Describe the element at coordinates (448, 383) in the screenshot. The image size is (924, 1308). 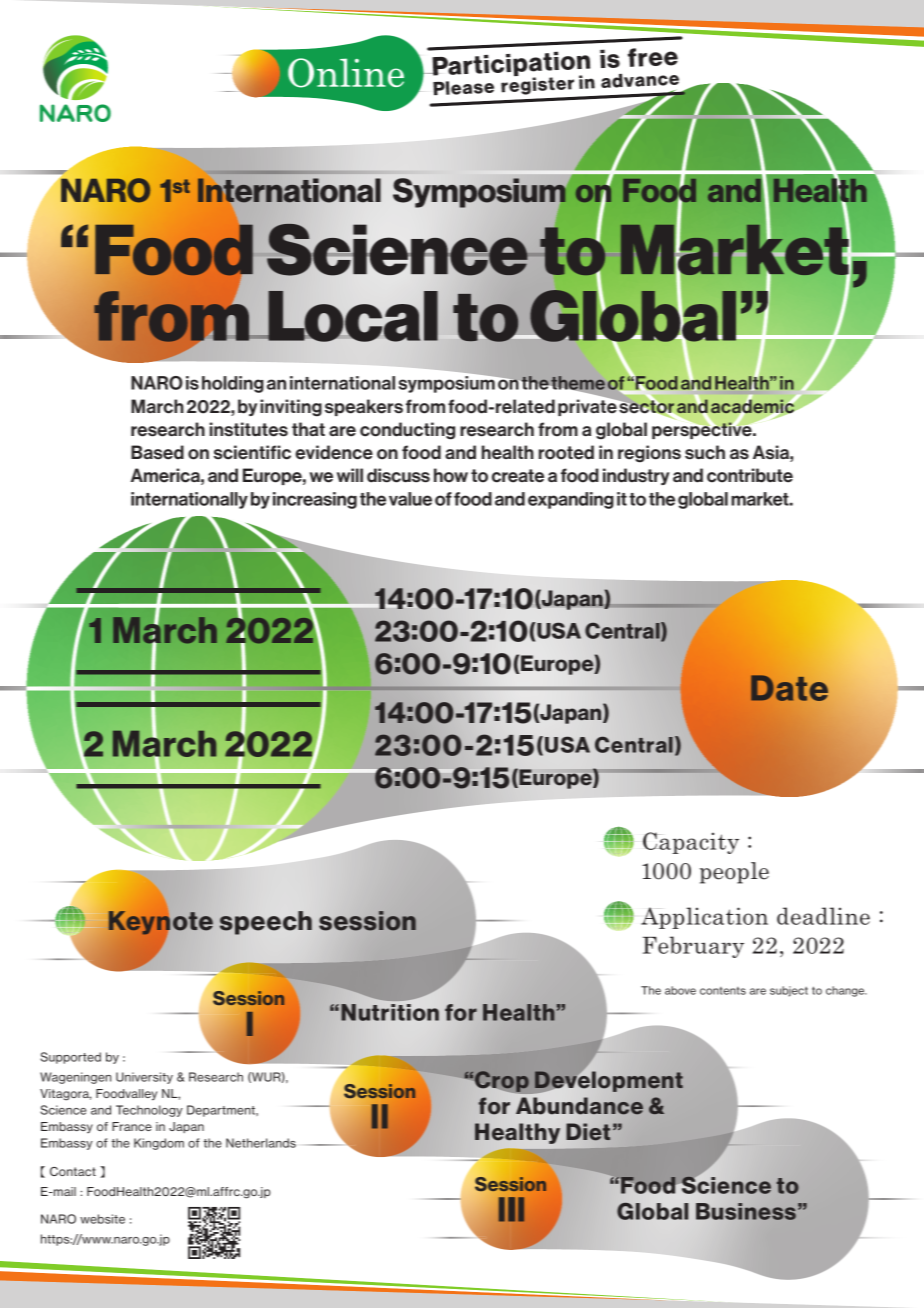
I see `symposium` at that location.
